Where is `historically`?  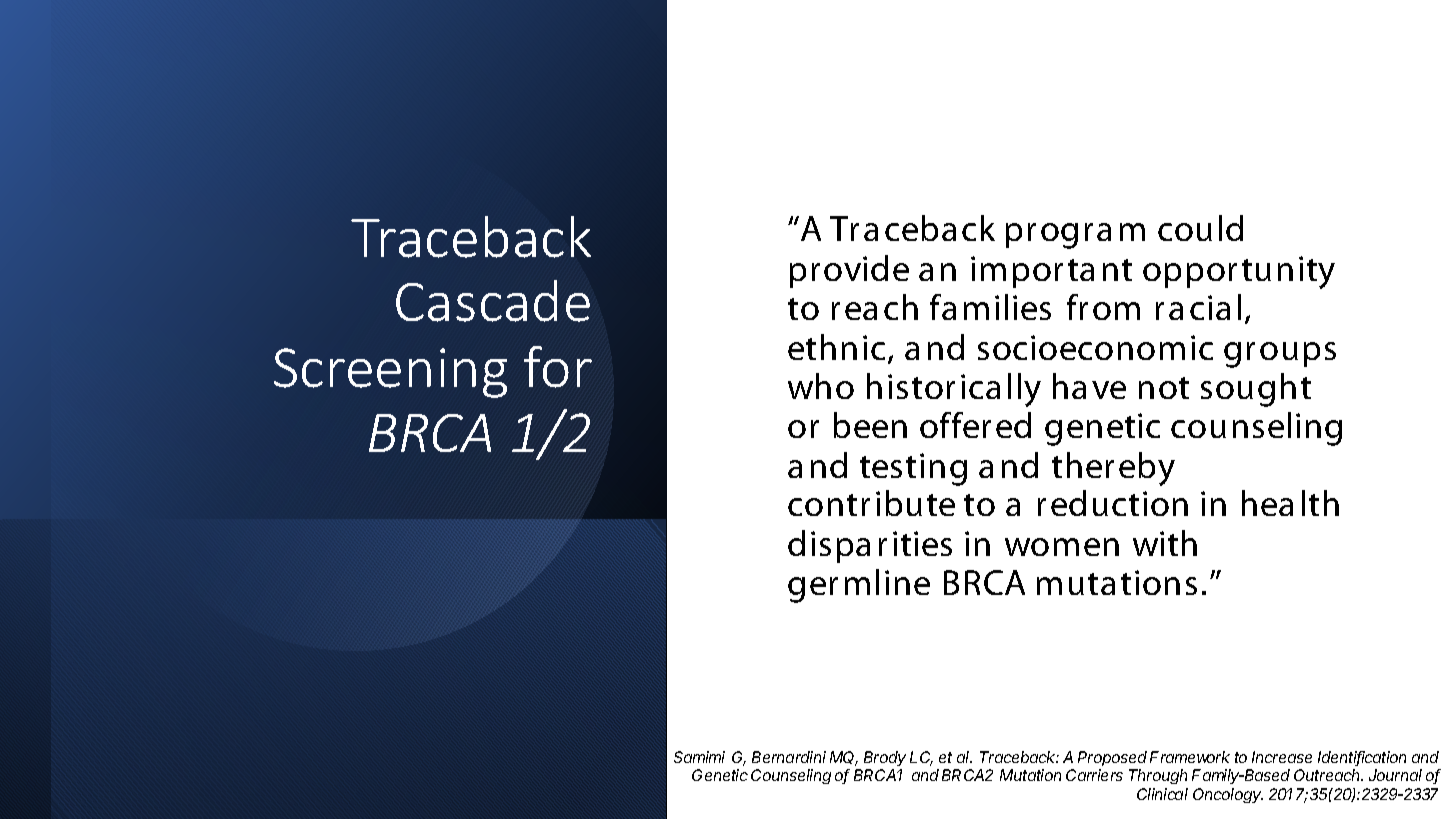 historically is located at coordinates (954, 390).
